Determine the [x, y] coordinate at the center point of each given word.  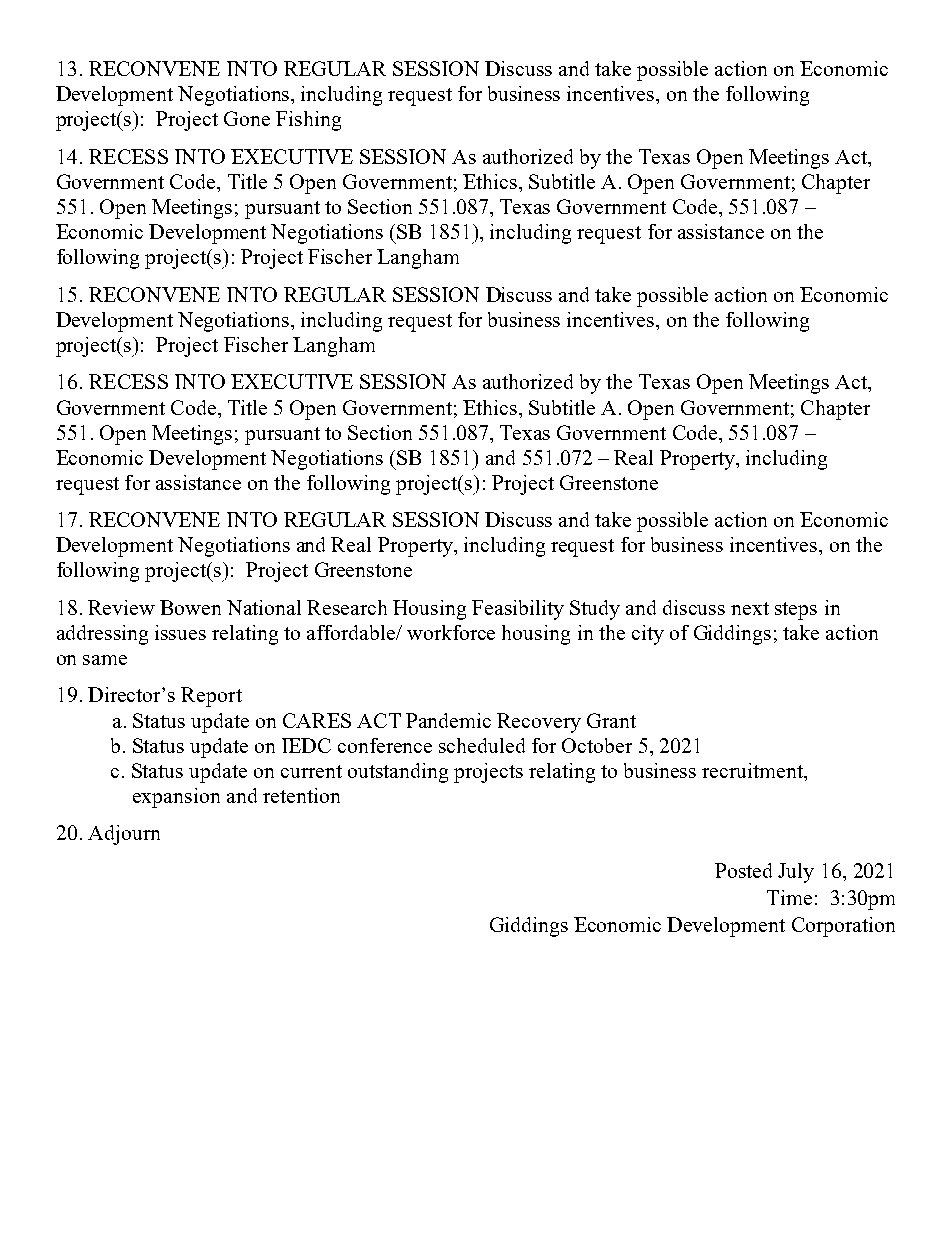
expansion [176, 798]
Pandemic [448, 720]
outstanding [398, 773]
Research [347, 607]
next [750, 608]
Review [121, 607]
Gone [247, 118]
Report [211, 697]
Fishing [308, 121]
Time [789, 897]
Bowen [190, 607]
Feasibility [518, 610]
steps [796, 611]
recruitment [754, 770]
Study [595, 610]
